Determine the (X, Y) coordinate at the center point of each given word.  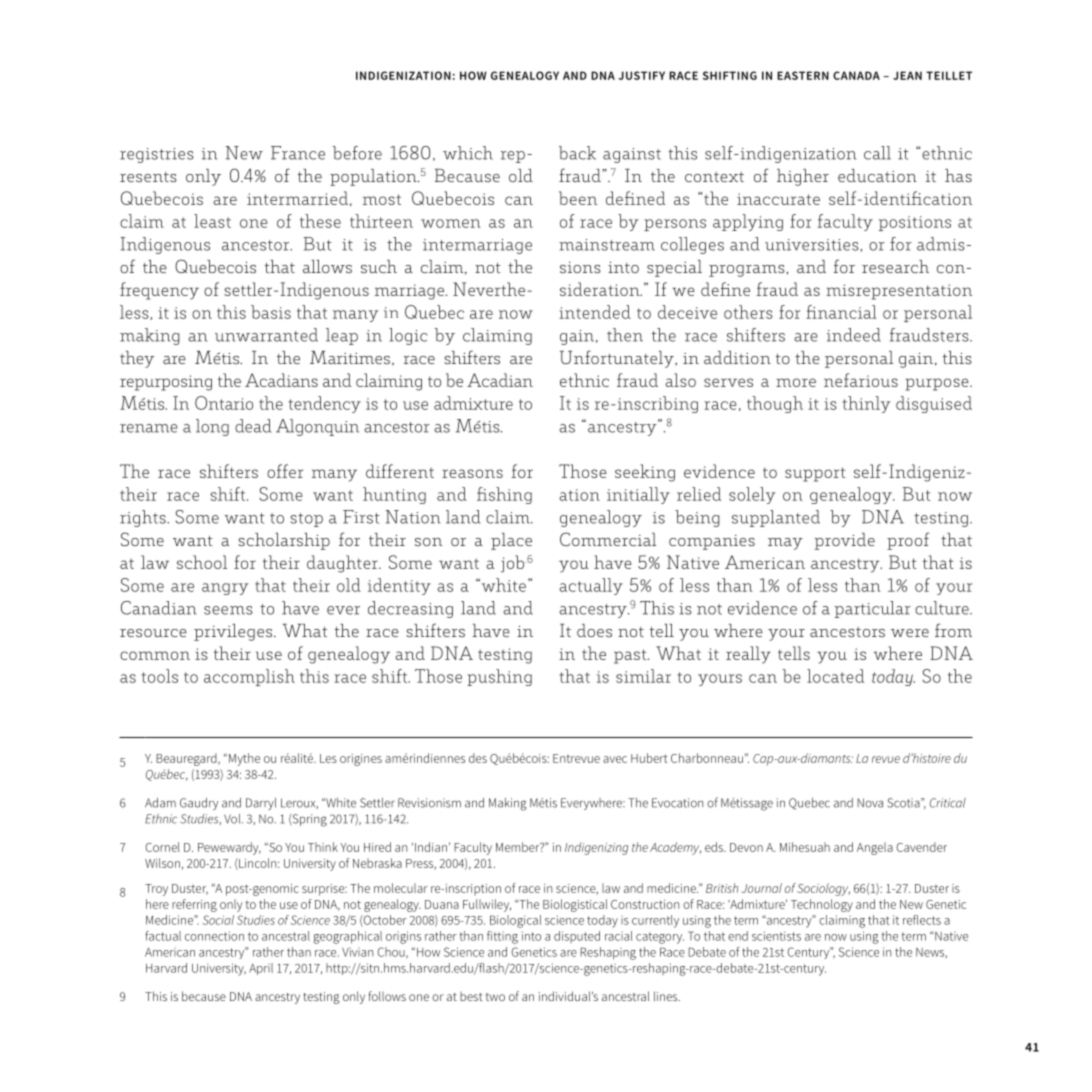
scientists (776, 936)
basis (271, 312)
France (298, 153)
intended (595, 312)
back (577, 153)
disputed (577, 937)
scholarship (284, 541)
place (511, 541)
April (261, 969)
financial (841, 312)
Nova (870, 803)
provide (845, 541)
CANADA (856, 75)
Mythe (244, 759)
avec (615, 759)
